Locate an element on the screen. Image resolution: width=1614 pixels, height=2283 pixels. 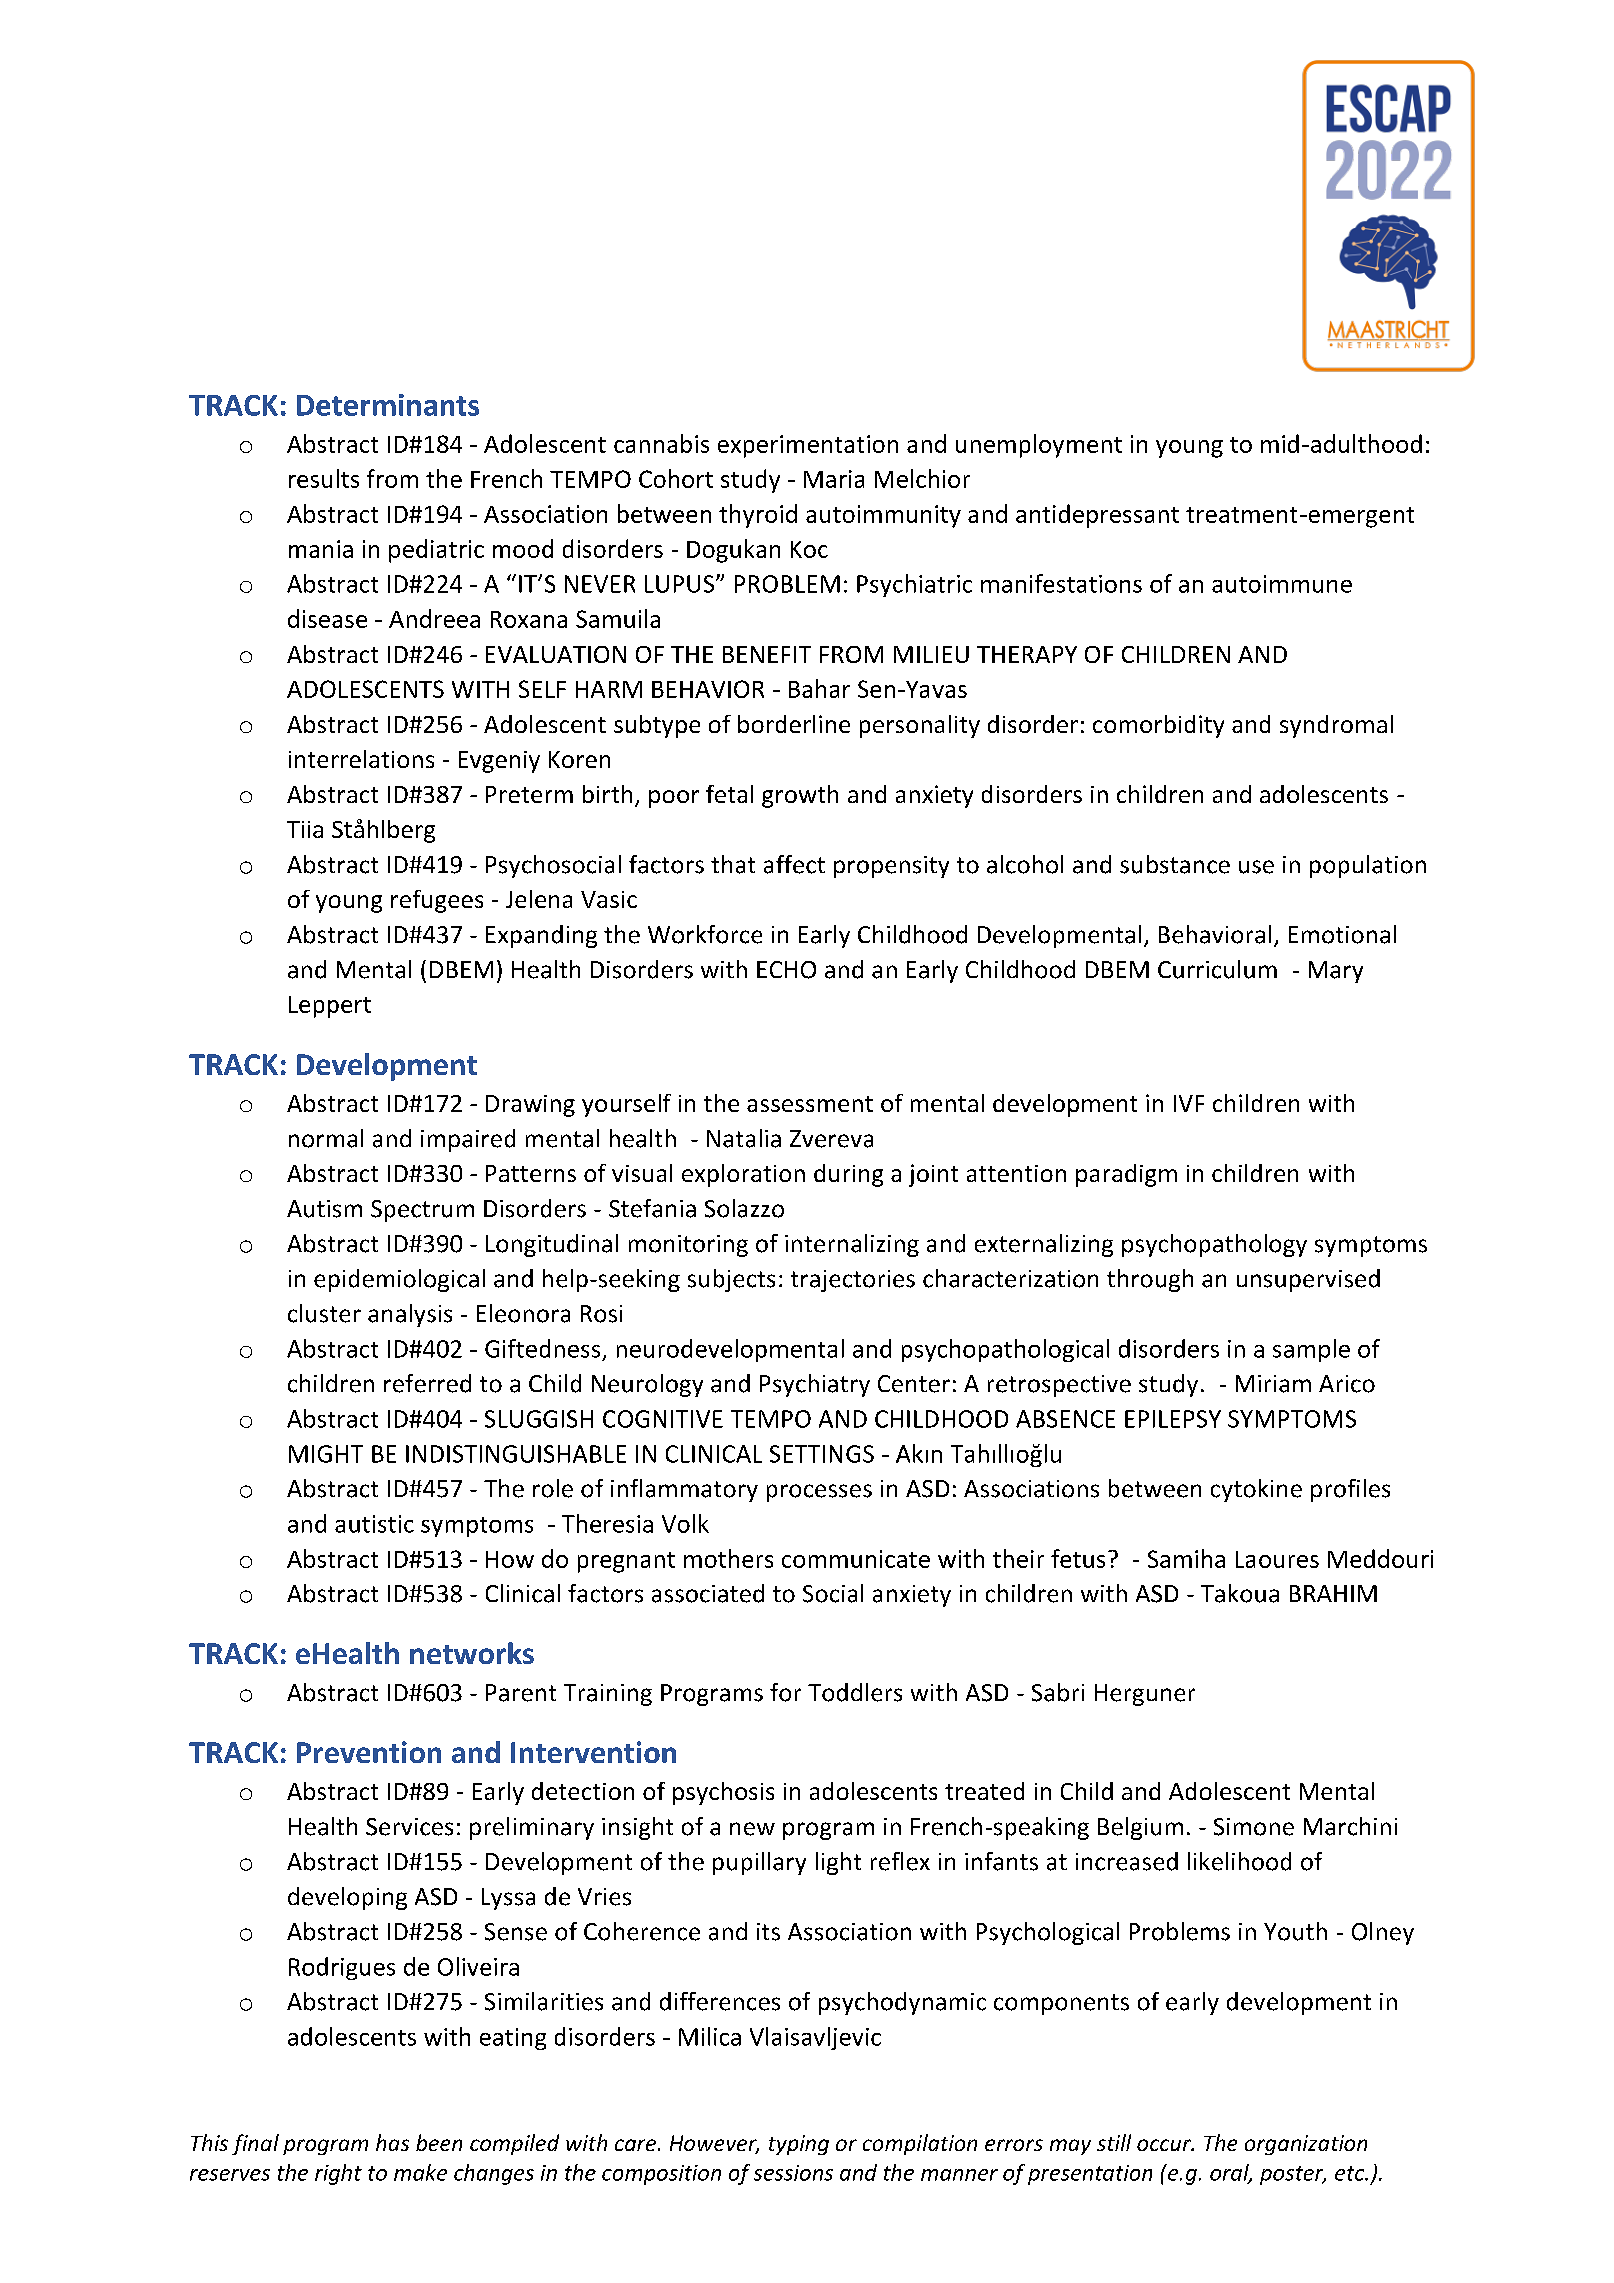
cluster is located at coordinates (324, 1313).
